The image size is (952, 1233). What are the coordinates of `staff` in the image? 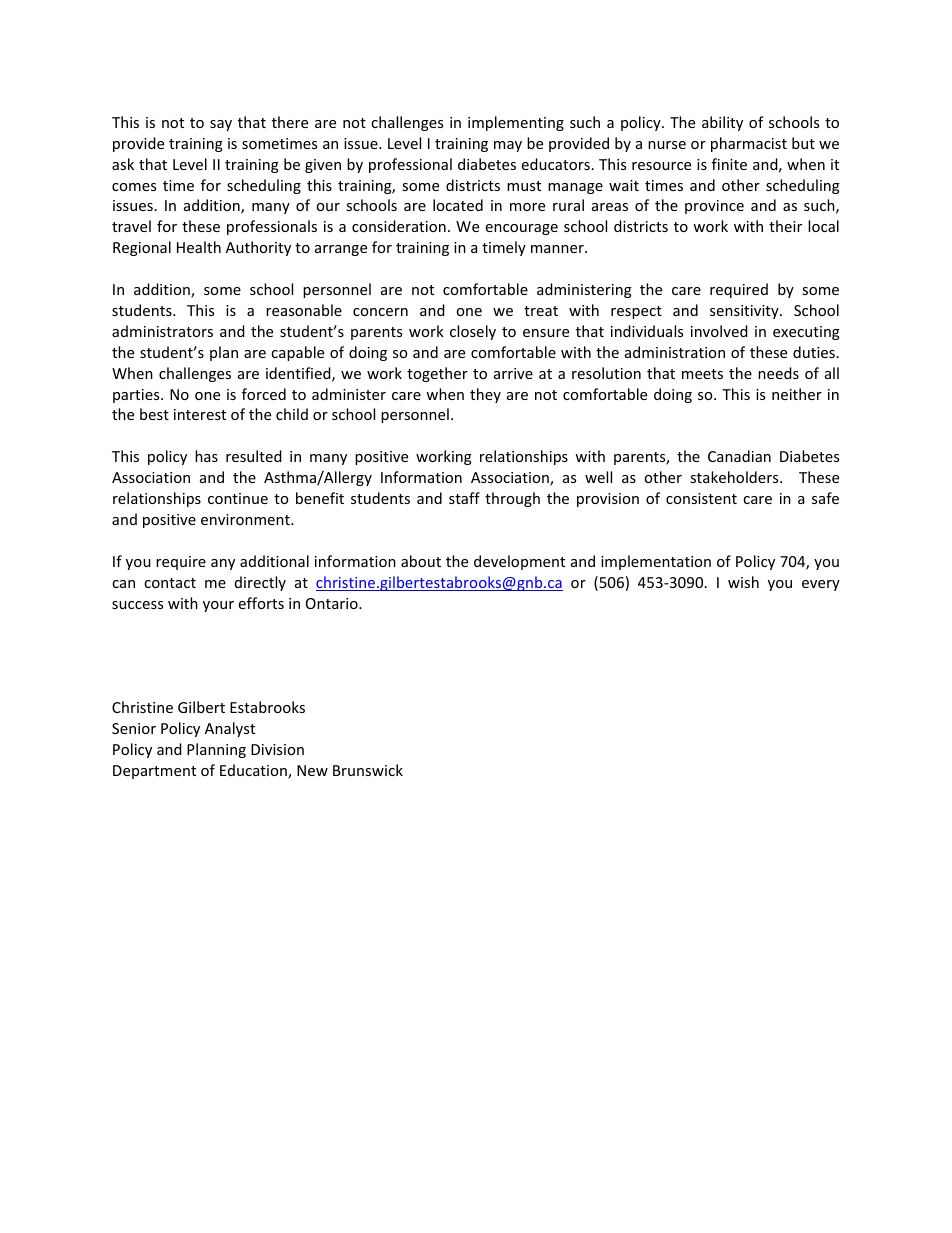 It's located at (464, 498).
